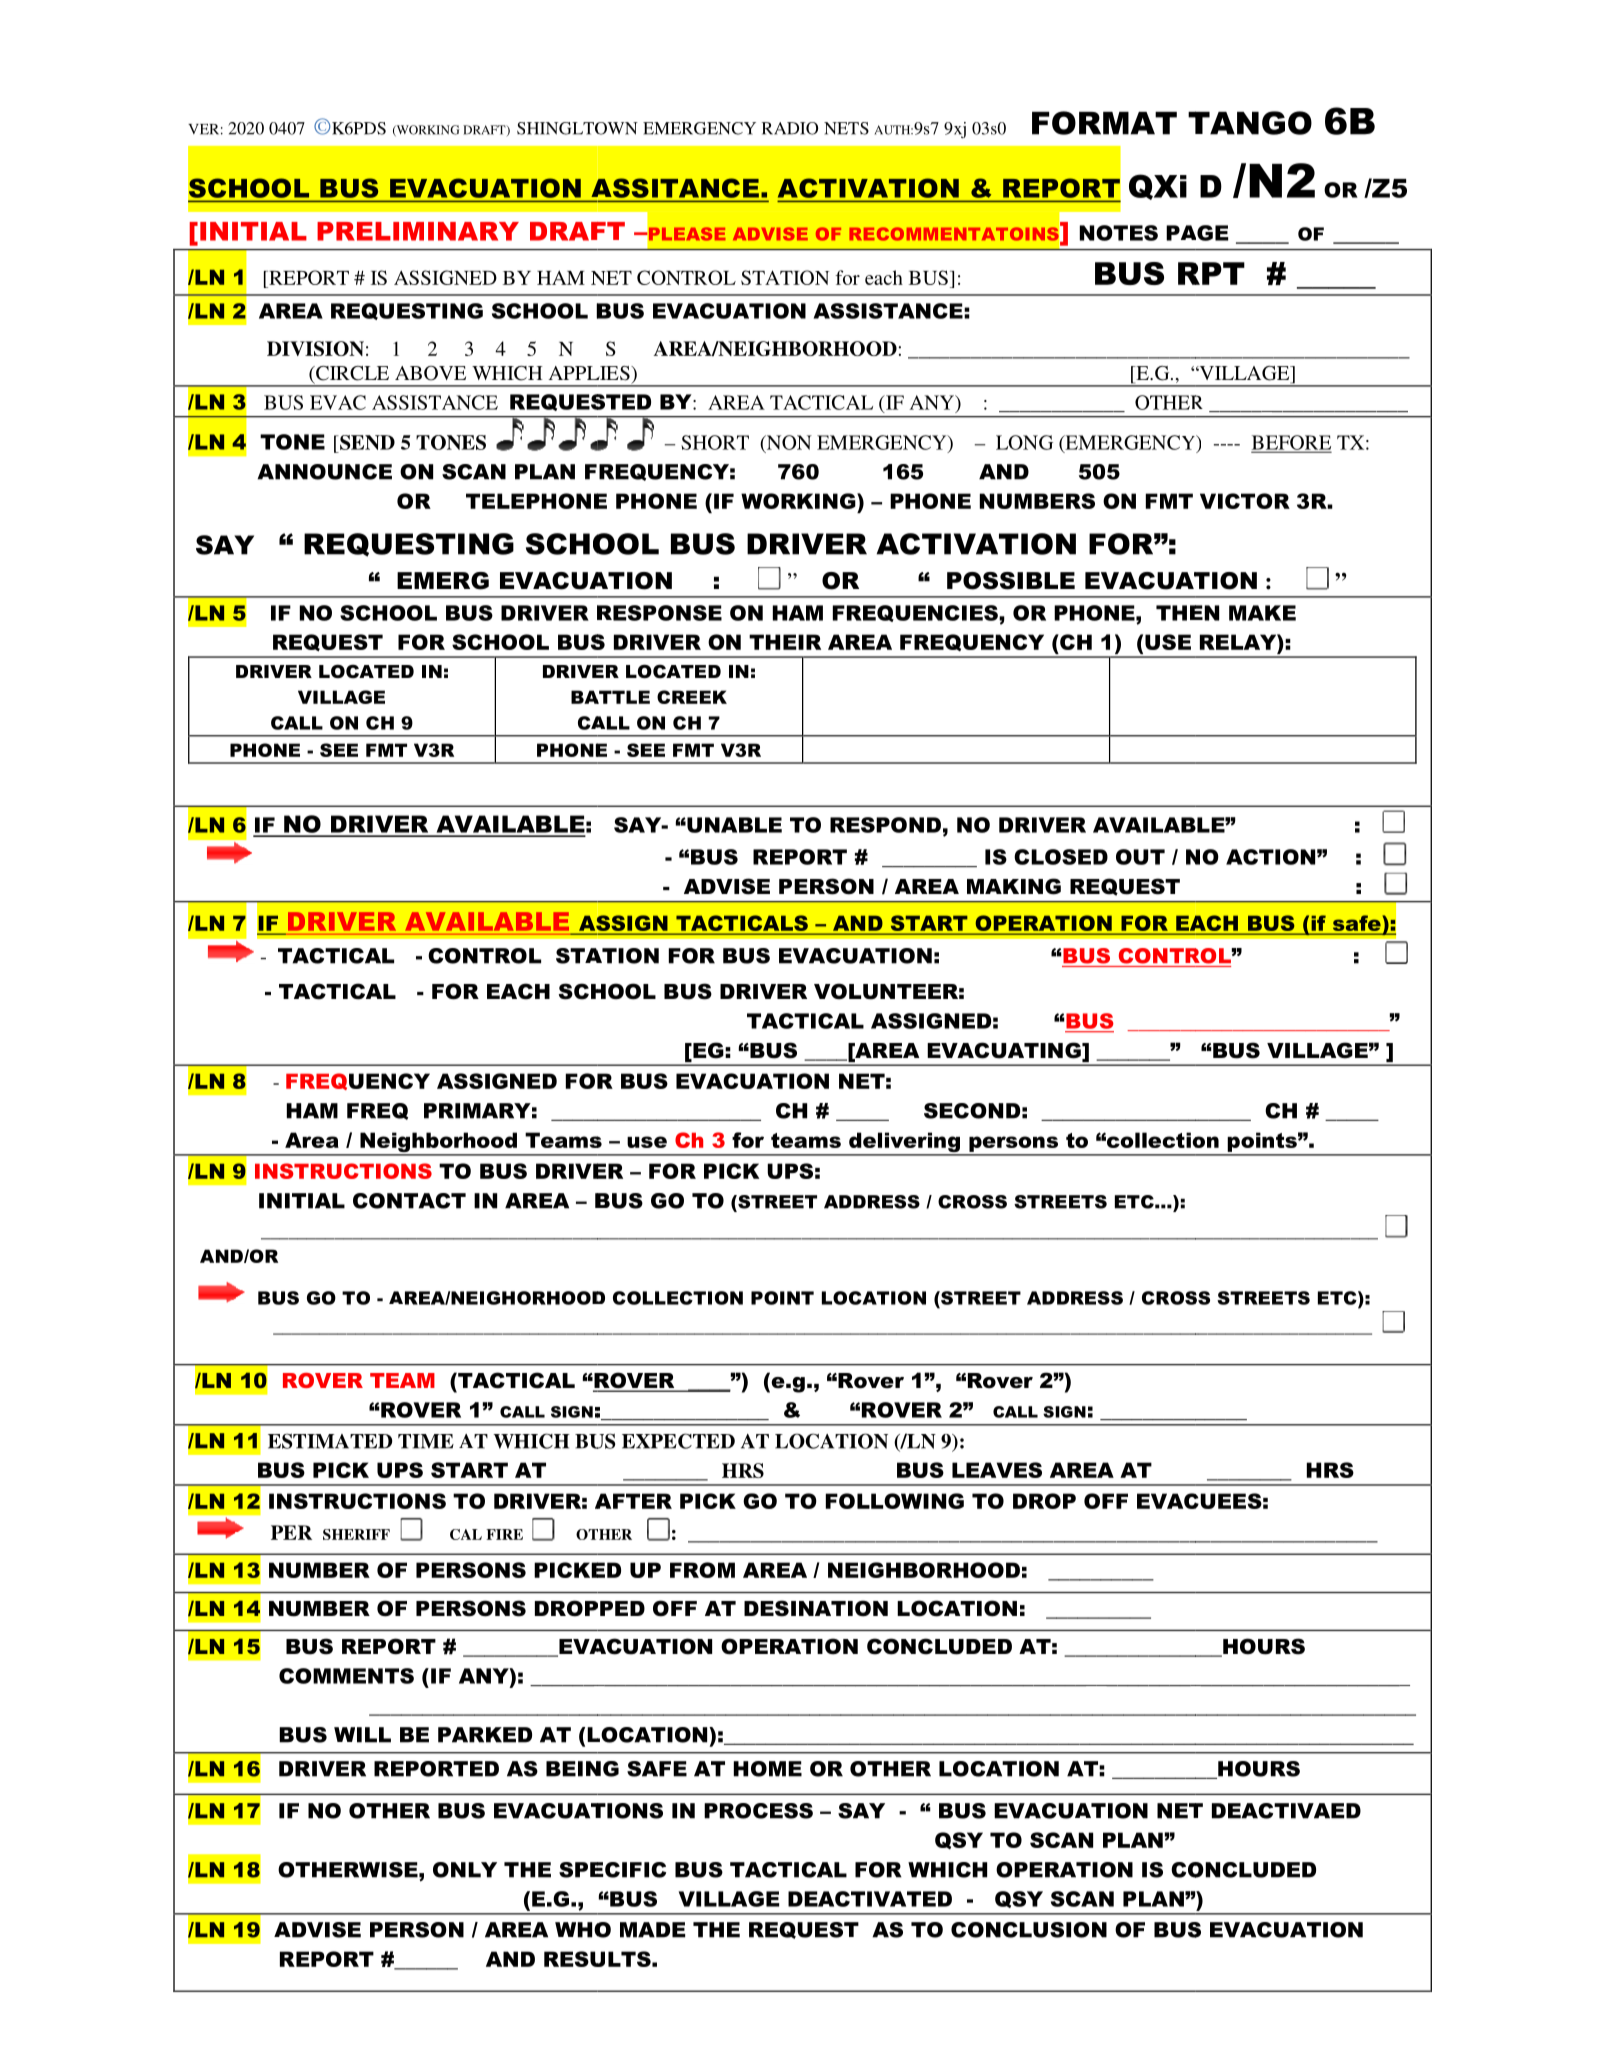 Image resolution: width=1599 pixels, height=2069 pixels. Describe the element at coordinates (366, 442) in the screenshot. I see `SEND` at that location.
